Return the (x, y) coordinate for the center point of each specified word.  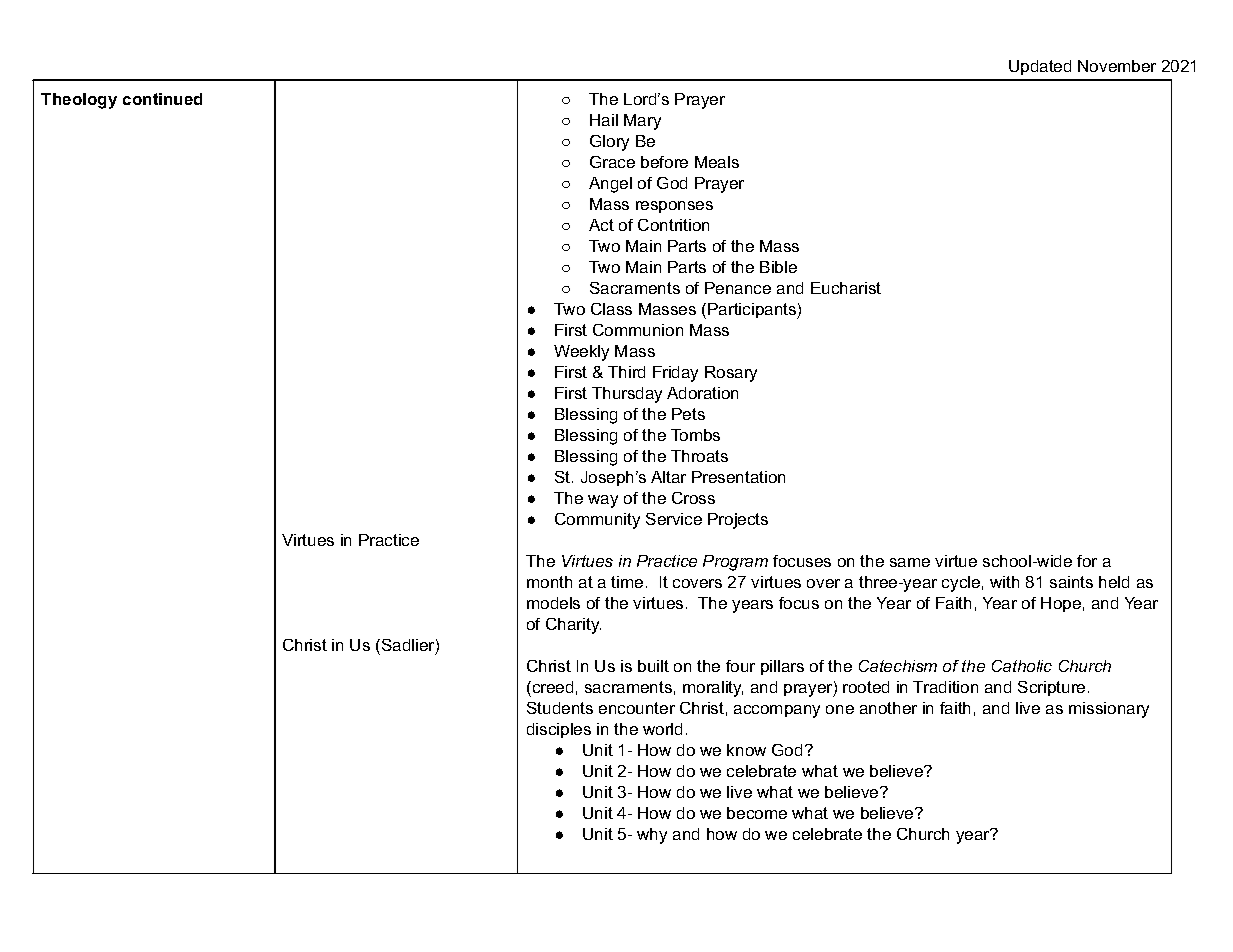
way (603, 501)
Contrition (673, 225)
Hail (604, 120)
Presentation (738, 477)
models (553, 603)
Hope (1061, 604)
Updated (1040, 67)
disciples (559, 730)
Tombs (695, 435)
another (888, 708)
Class (611, 309)
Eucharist (846, 288)
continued (162, 99)
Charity (573, 626)
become (757, 813)
